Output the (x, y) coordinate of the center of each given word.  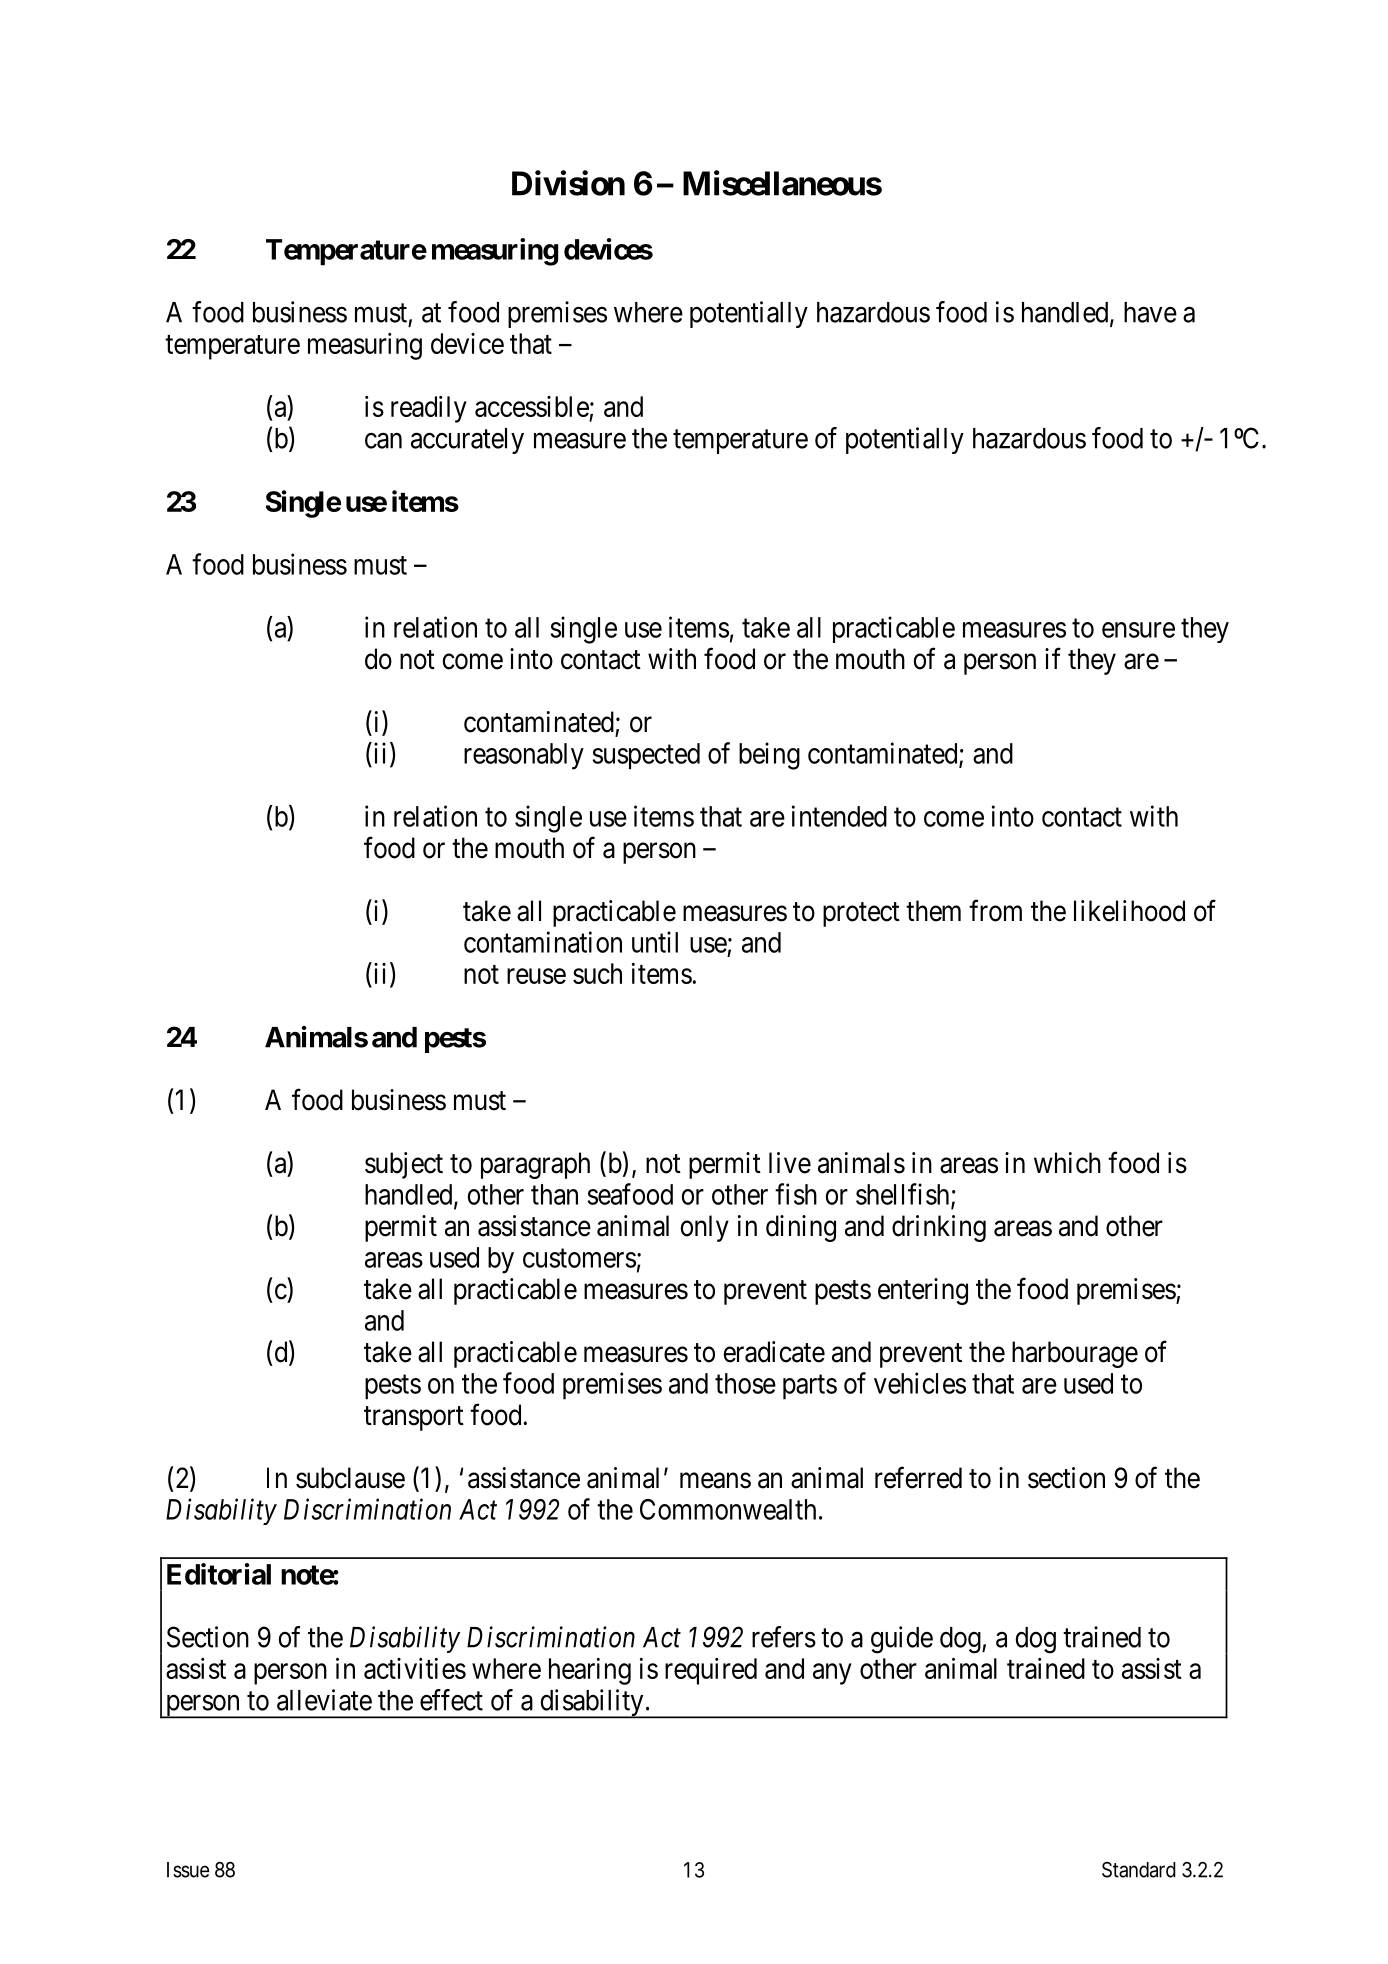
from (995, 910)
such (597, 973)
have (1150, 312)
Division (568, 183)
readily (429, 409)
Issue (188, 1870)
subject (404, 1165)
